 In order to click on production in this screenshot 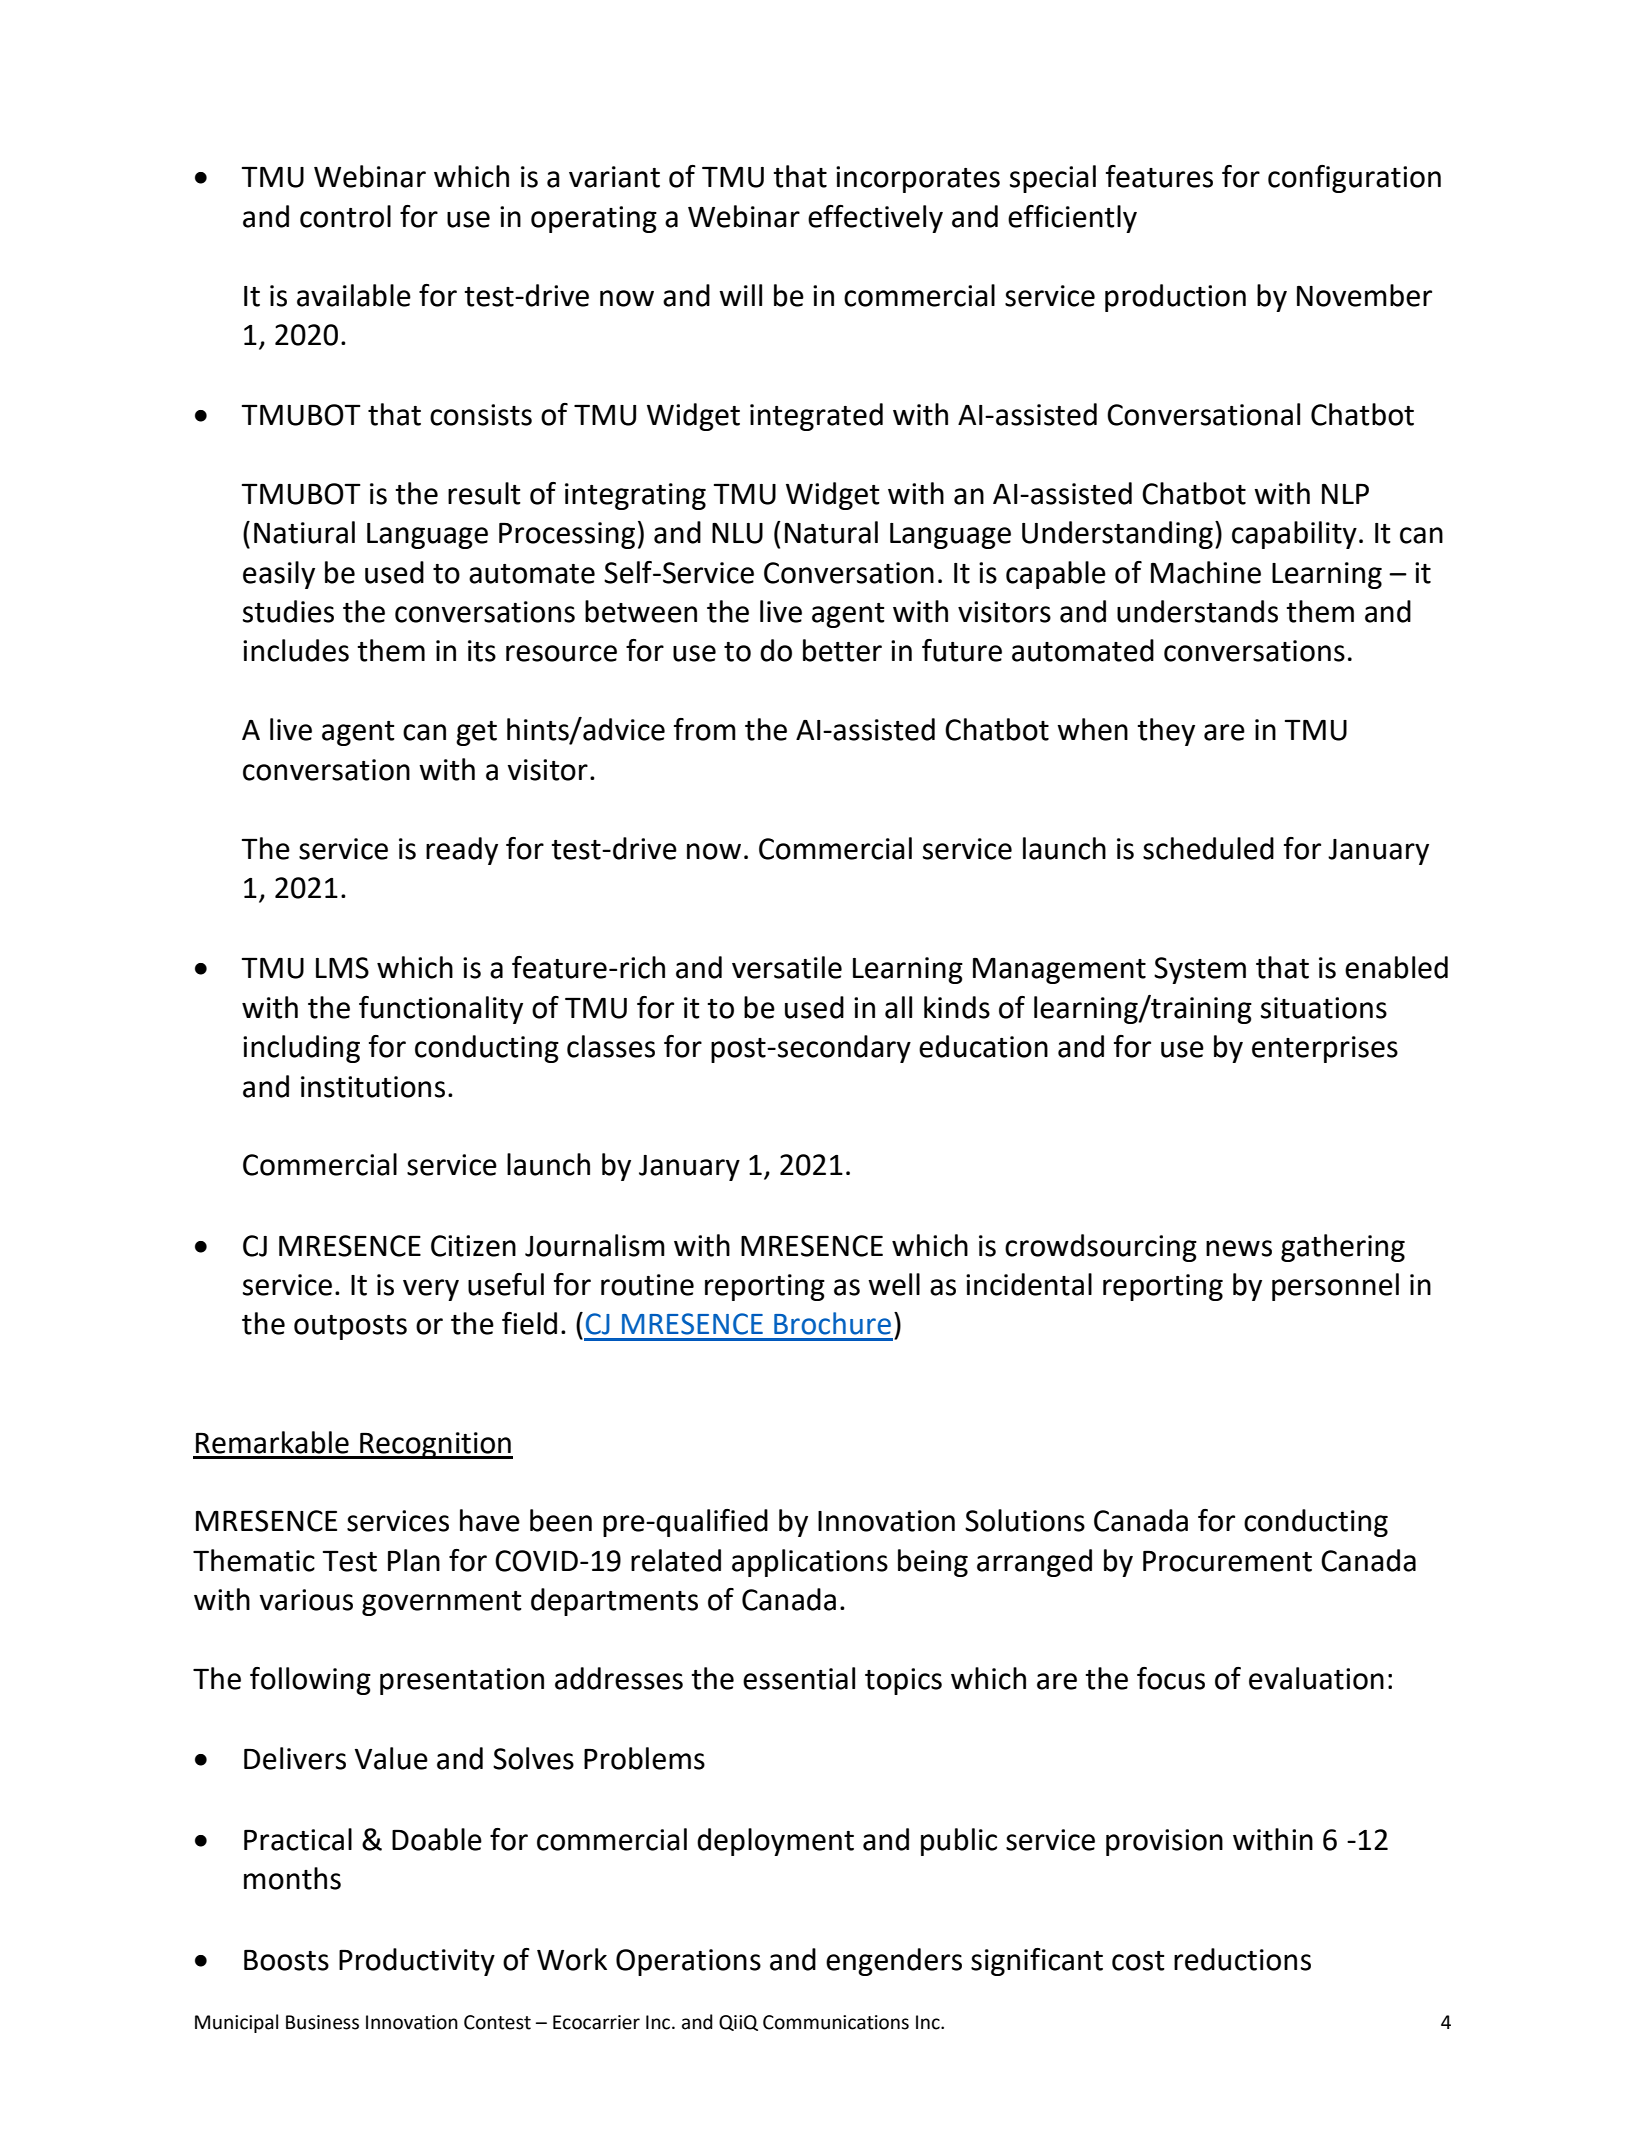, I will do `click(1175, 298)`.
